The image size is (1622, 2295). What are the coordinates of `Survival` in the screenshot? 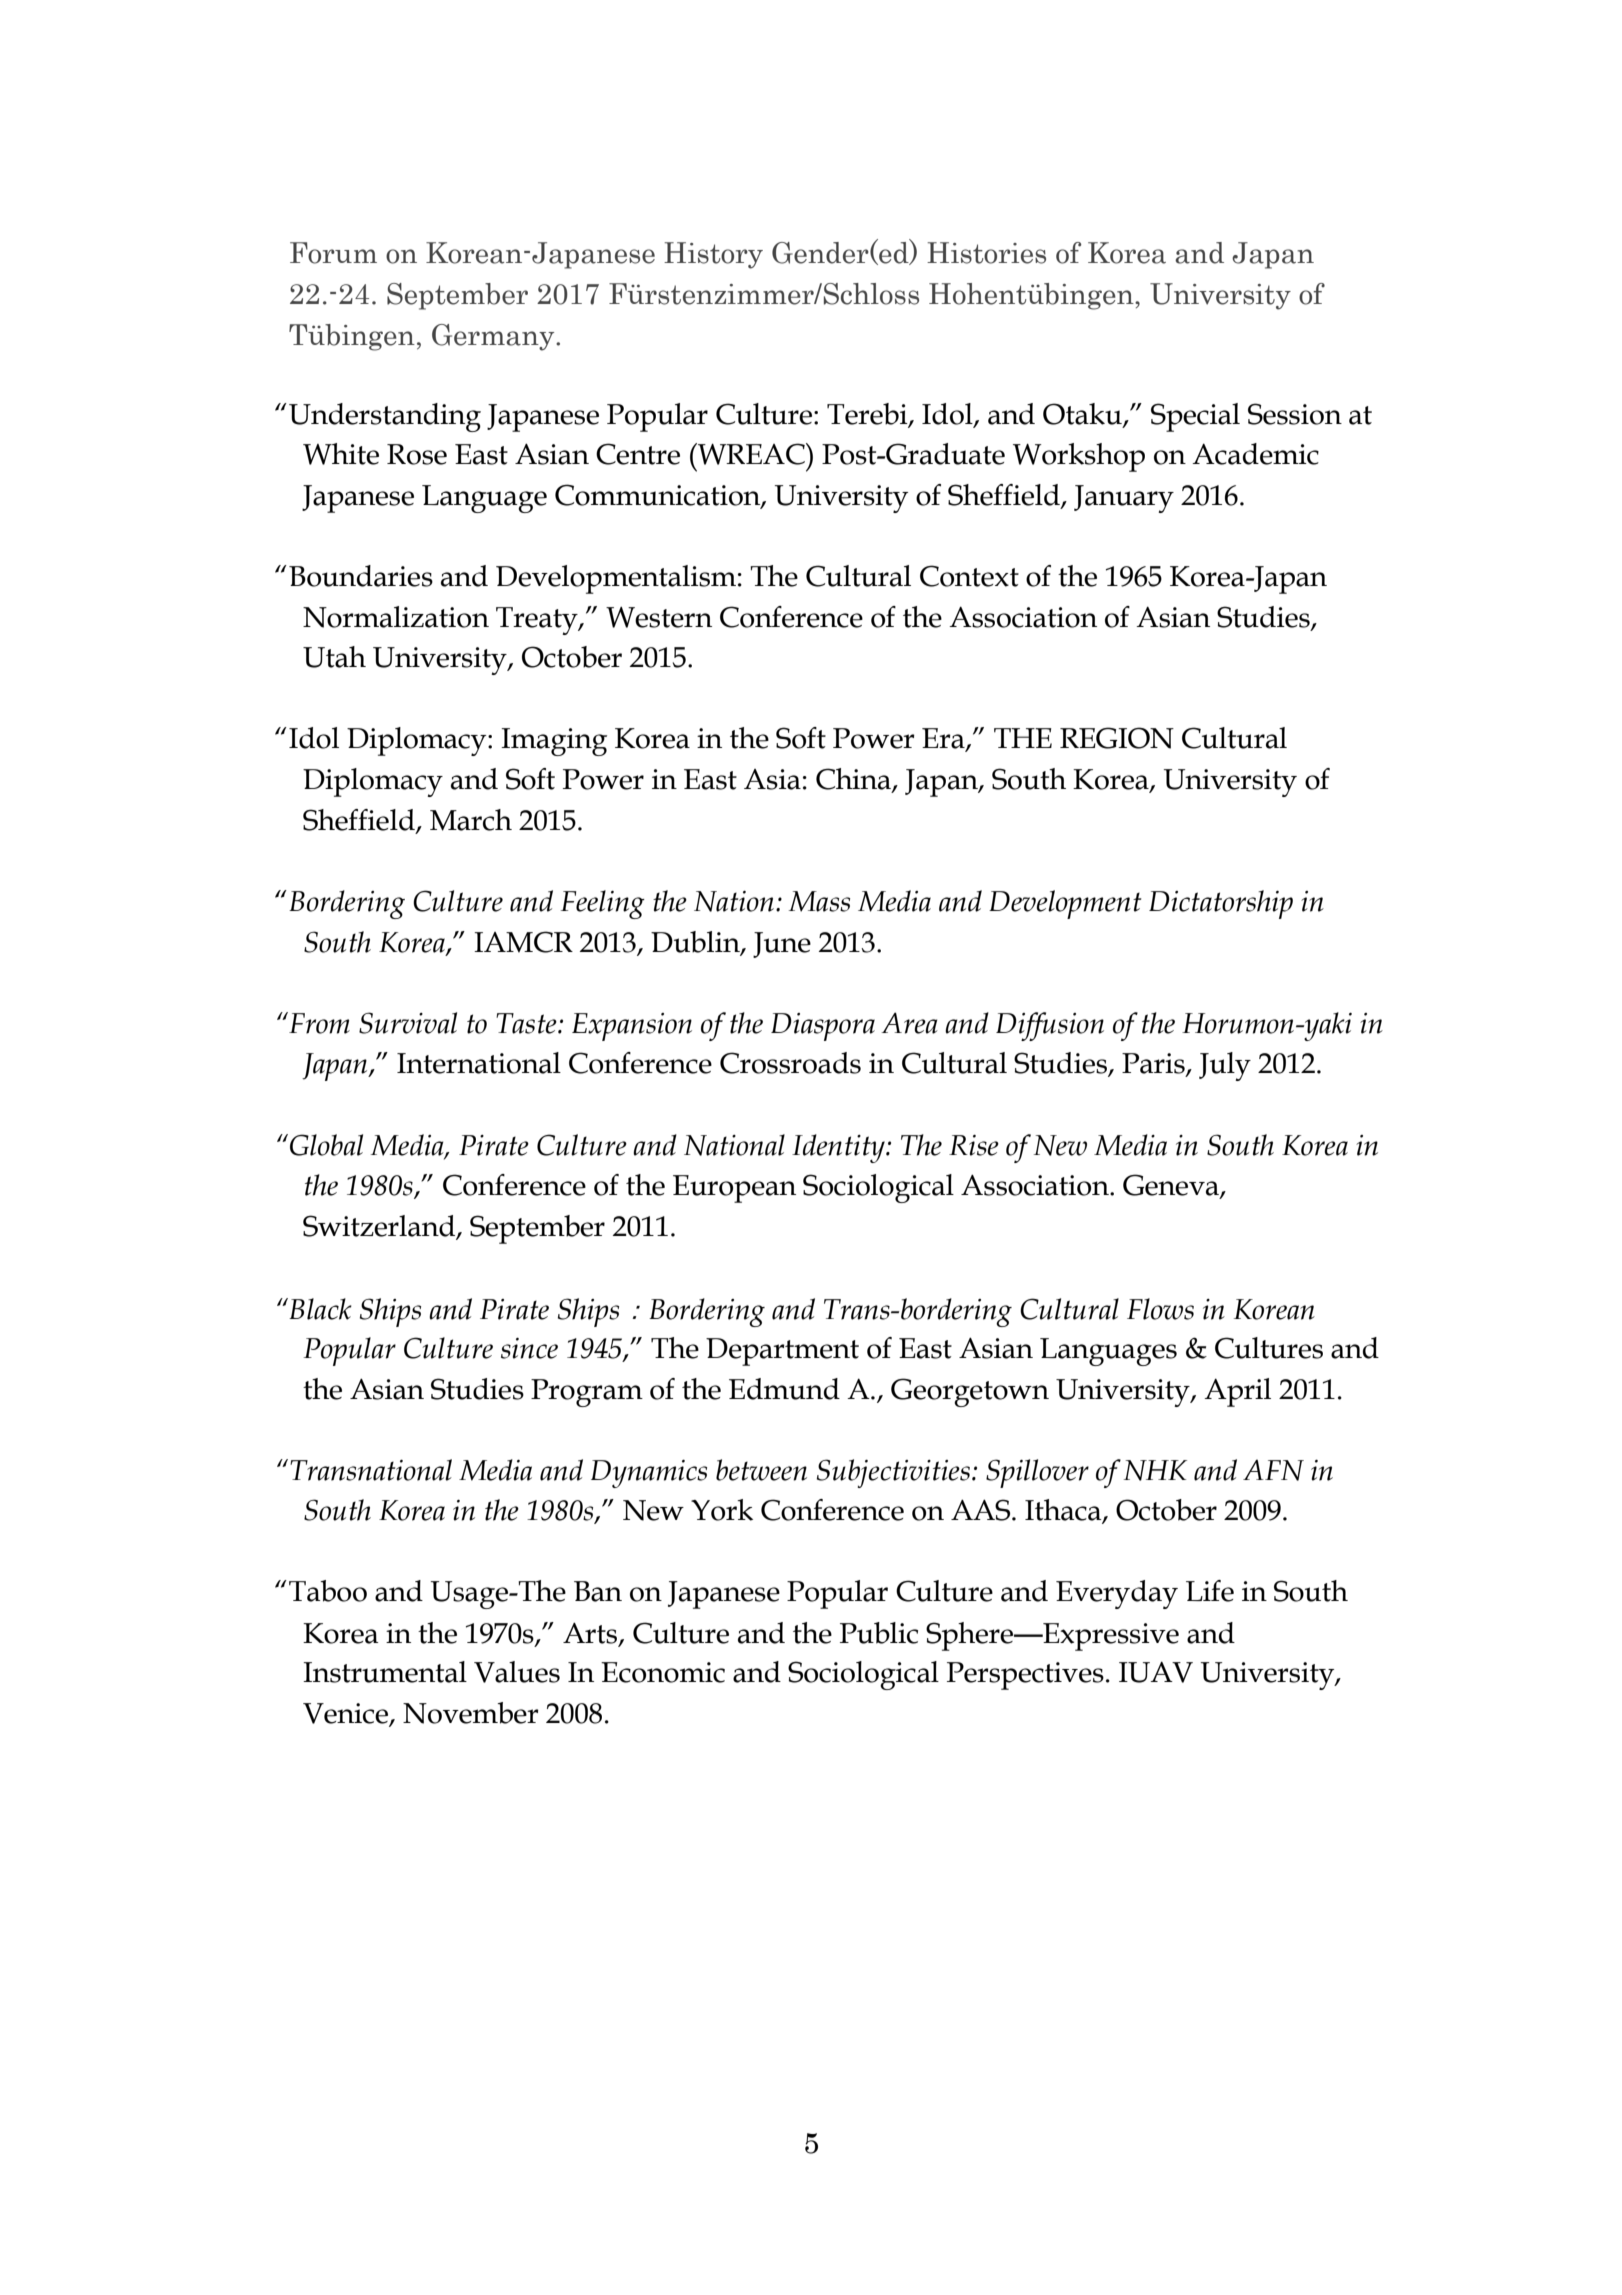 It's located at (408, 1023).
